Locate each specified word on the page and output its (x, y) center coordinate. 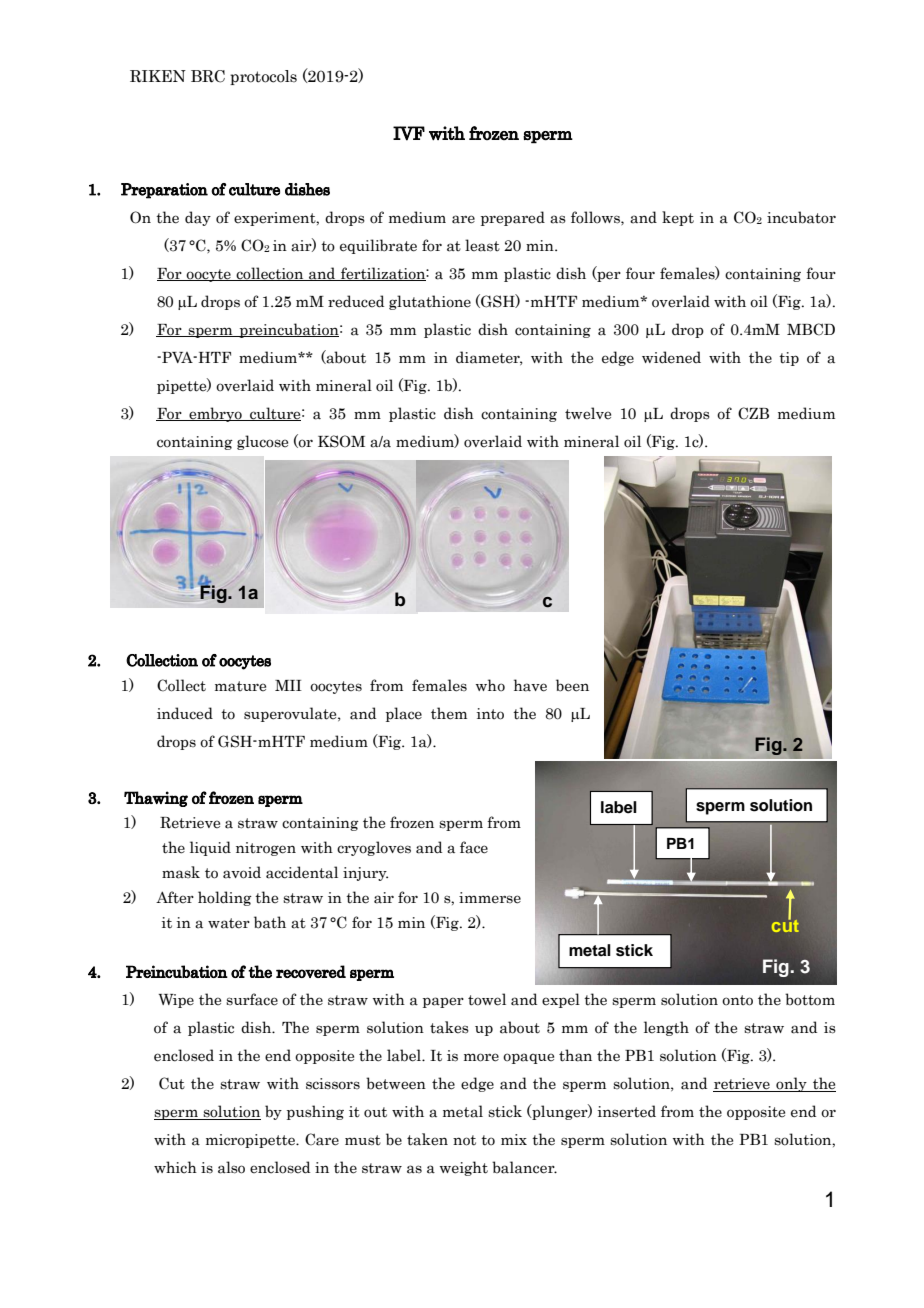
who (490, 685)
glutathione (430, 302)
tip (789, 359)
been (572, 685)
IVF (409, 133)
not (464, 1140)
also (231, 1167)
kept (678, 218)
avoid (242, 872)
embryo (215, 414)
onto (737, 1000)
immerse (490, 898)
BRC (208, 76)
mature (240, 686)
